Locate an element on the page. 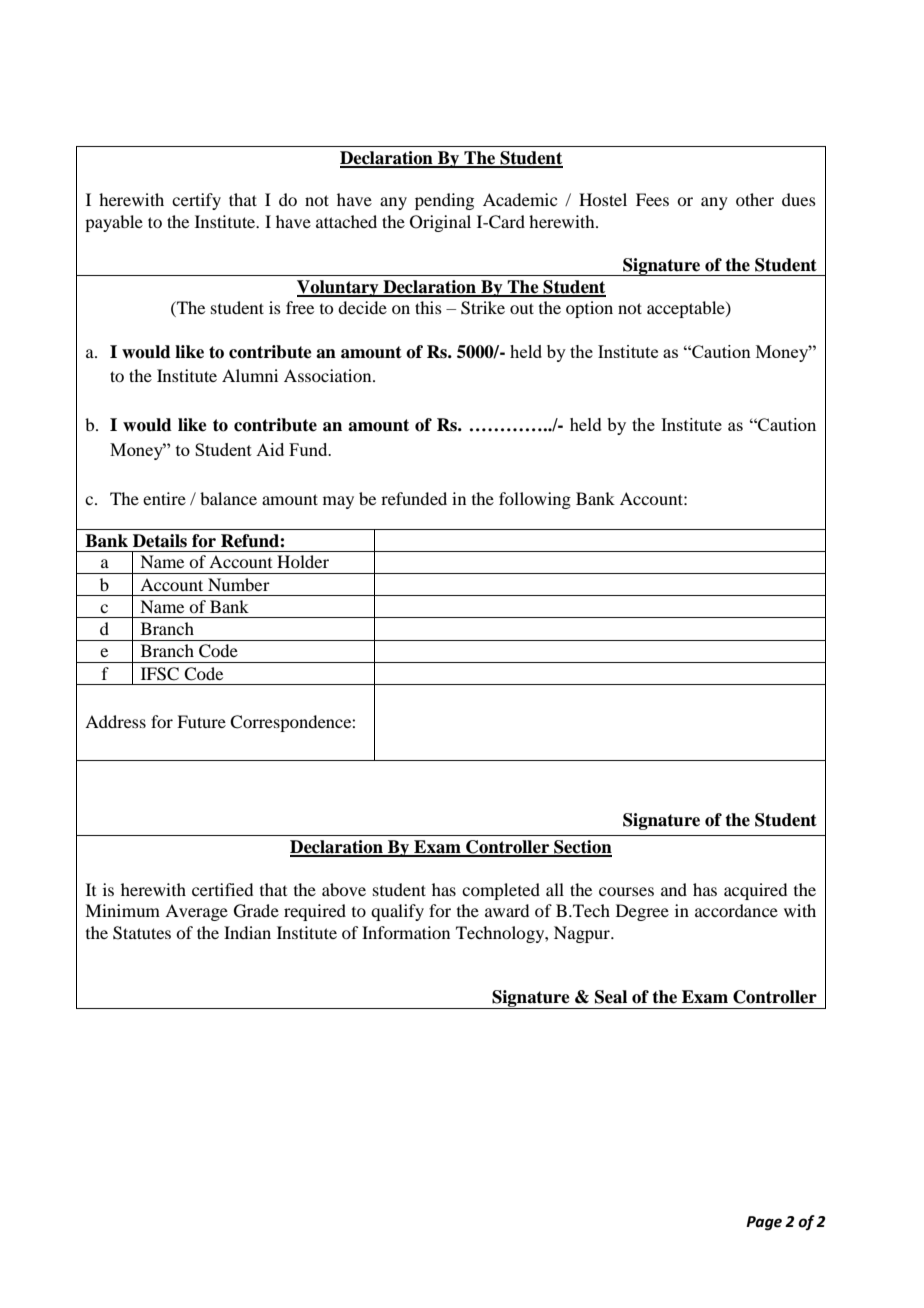 The image size is (924, 1308). Statutes is located at coordinates (142, 933).
